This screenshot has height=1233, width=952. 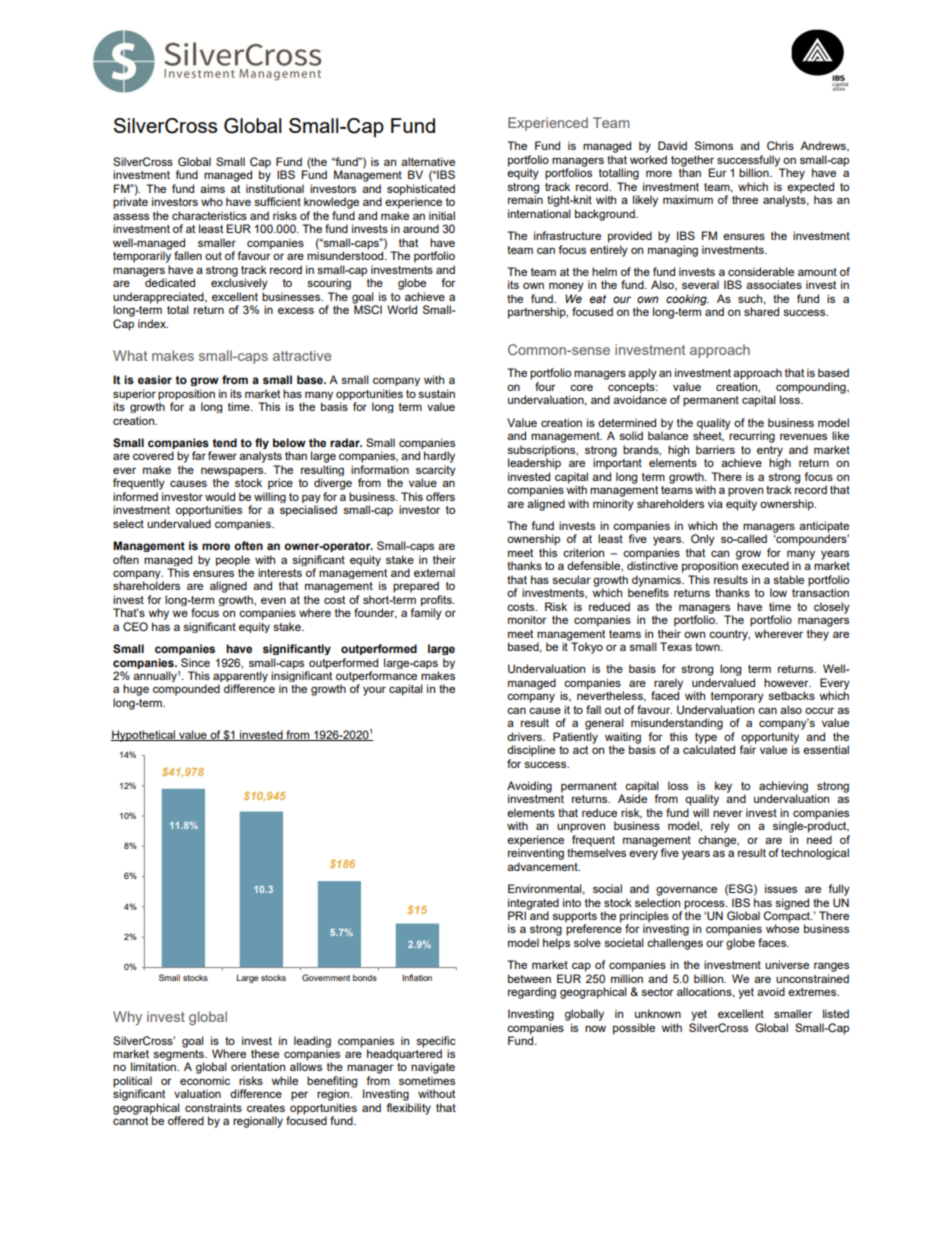 What do you see at coordinates (527, 619) in the screenshot?
I see `monitor` at bounding box center [527, 619].
